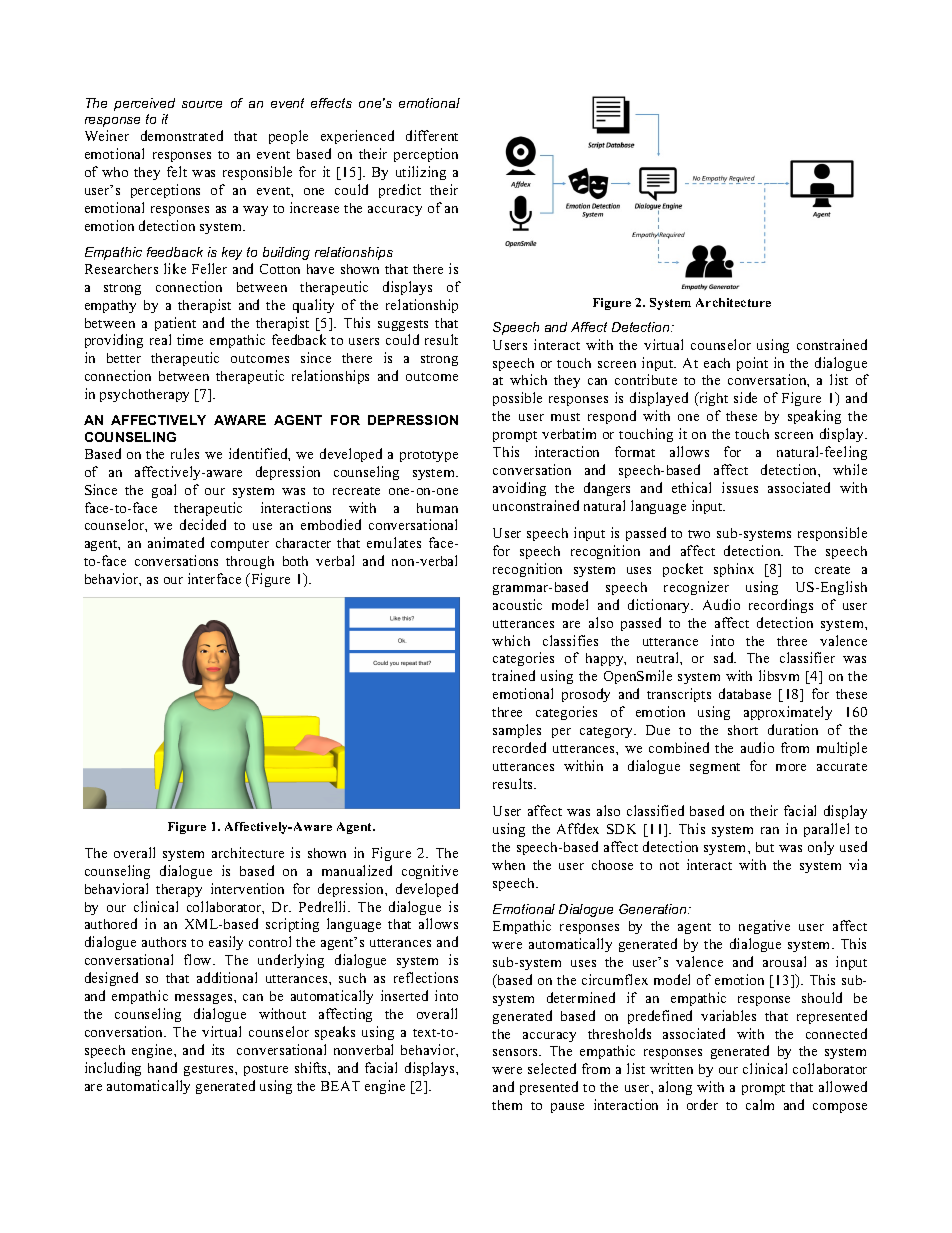  Describe the element at coordinates (781, 606) in the page. I see `recordings` at that location.
